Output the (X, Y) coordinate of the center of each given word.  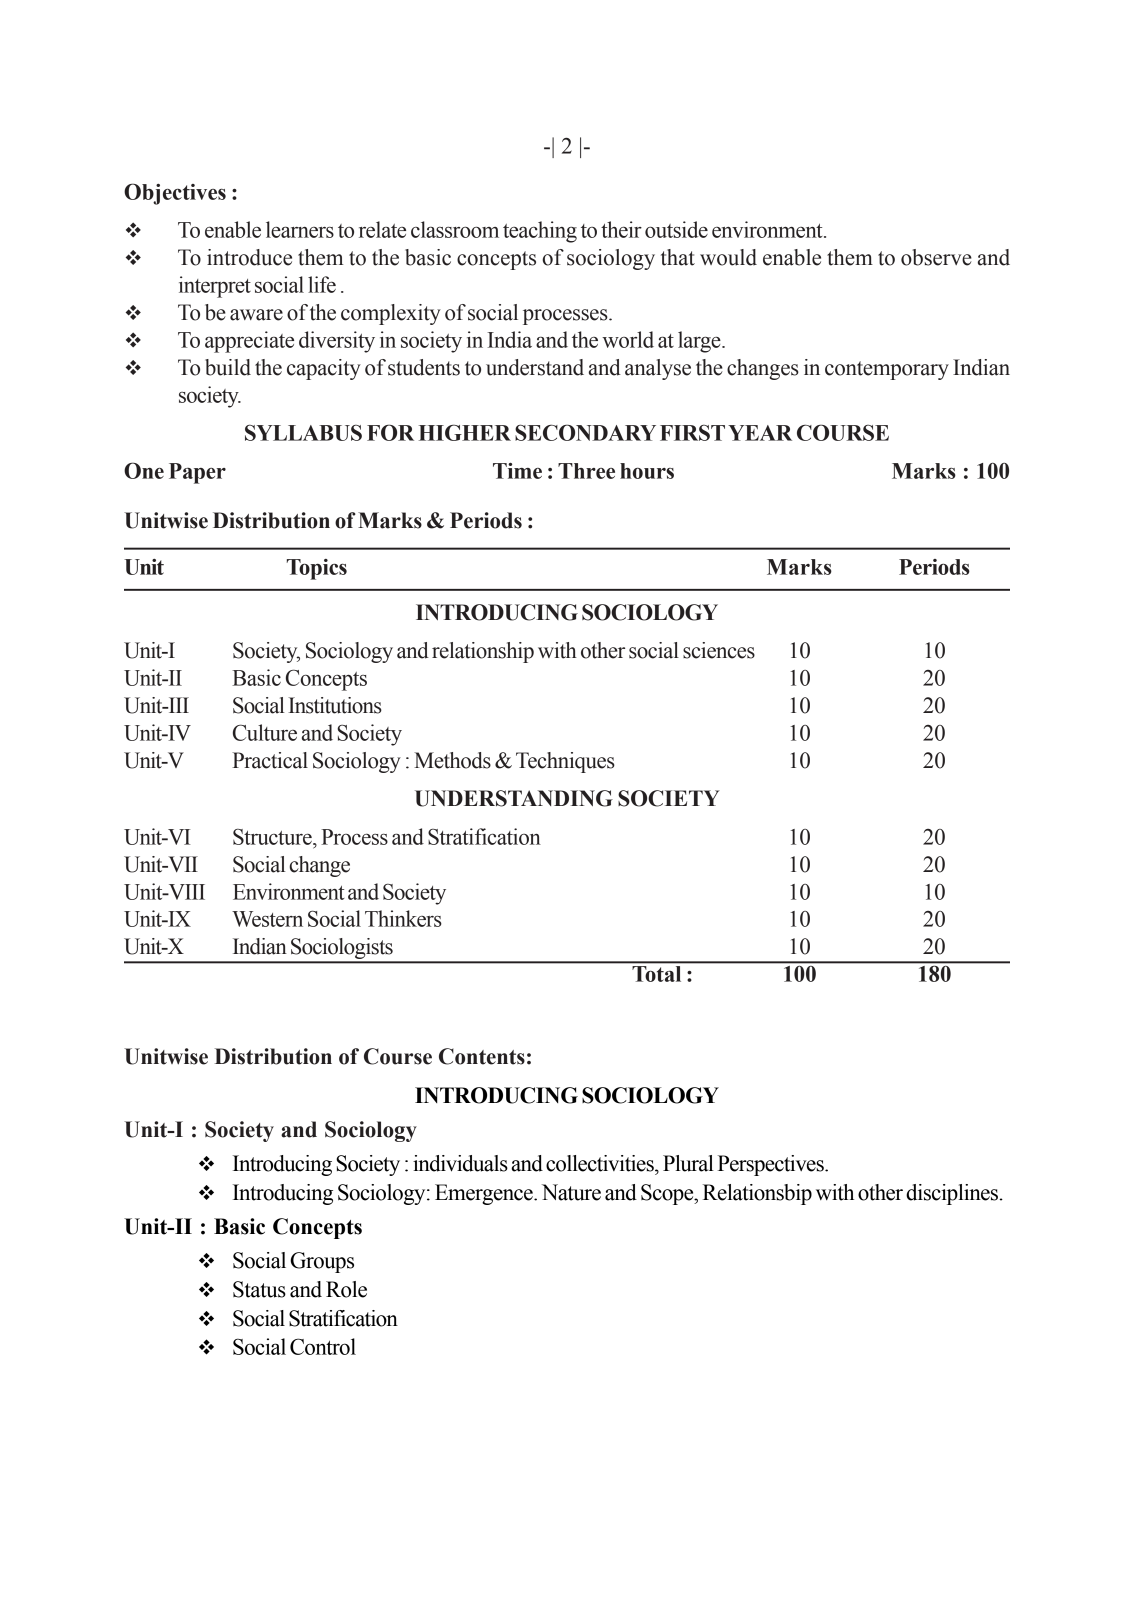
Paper (197, 473)
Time (517, 471)
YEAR (760, 433)
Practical (270, 760)
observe (936, 257)
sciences (719, 650)
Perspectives (772, 1165)
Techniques (565, 762)
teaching (540, 232)
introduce (249, 257)
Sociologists (342, 950)
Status (259, 1289)
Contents (482, 1056)
